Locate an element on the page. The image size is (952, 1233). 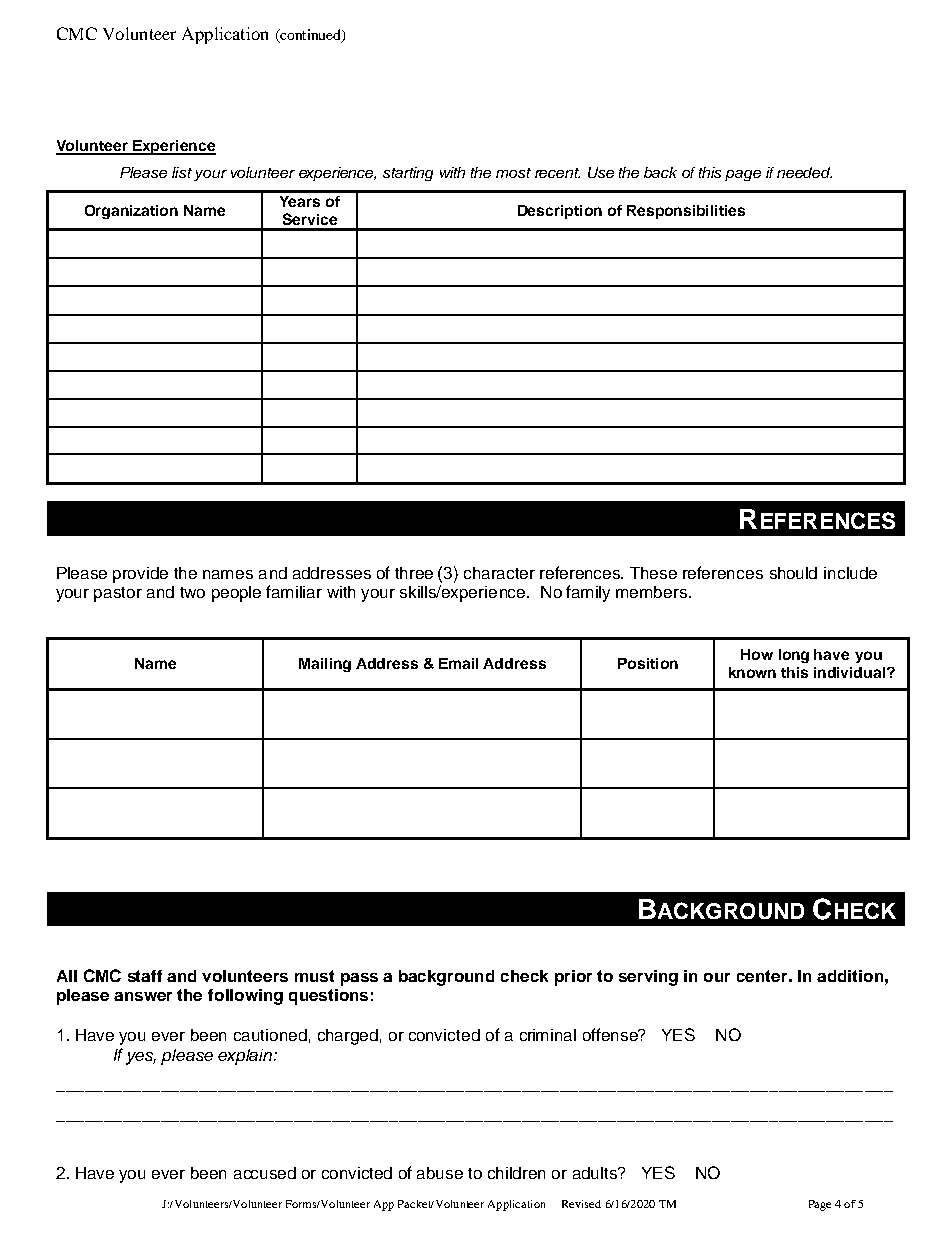
should is located at coordinates (793, 573).
